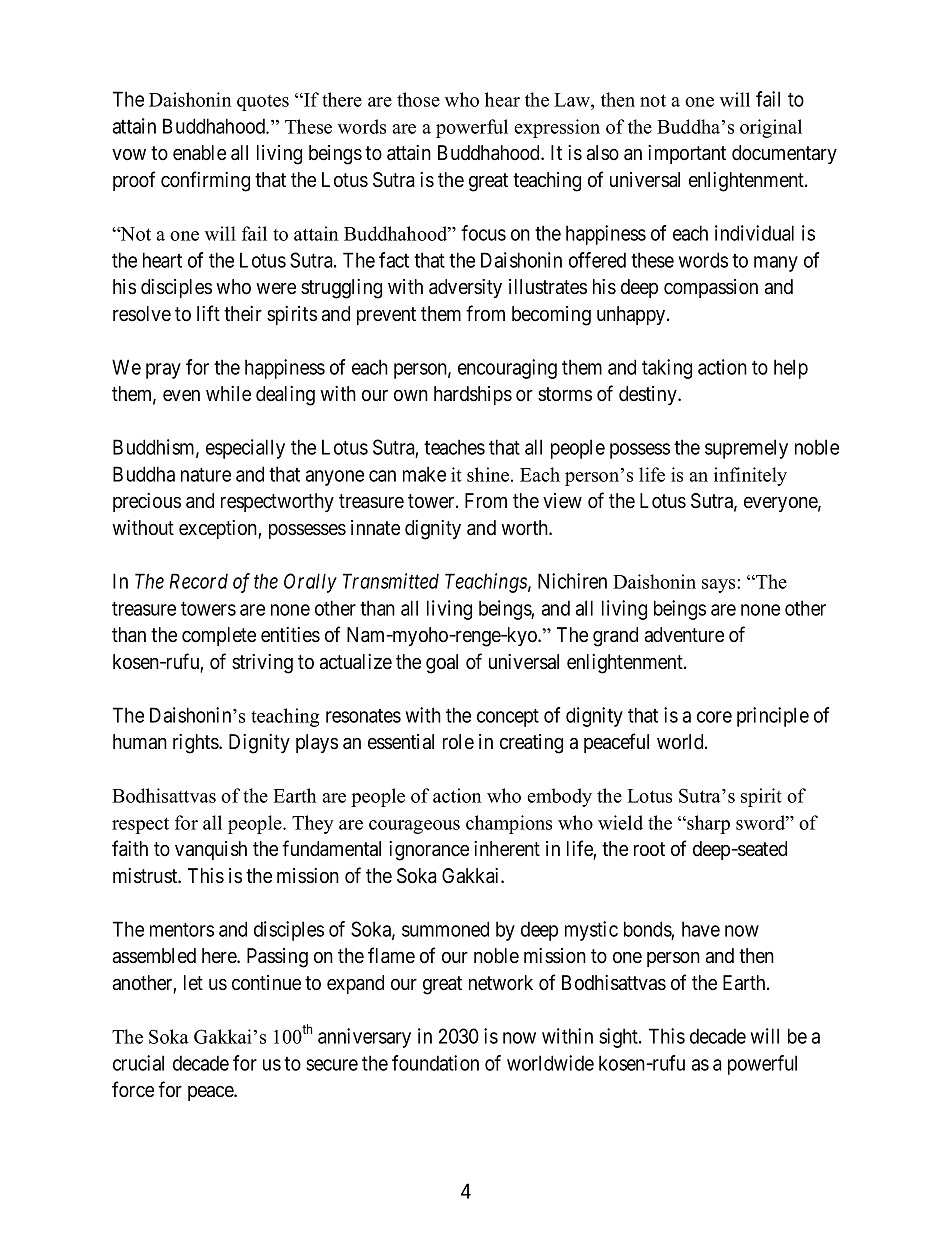 The height and width of the page is (1233, 952). Describe the element at coordinates (429, 851) in the page. I see `ignorance` at that location.
